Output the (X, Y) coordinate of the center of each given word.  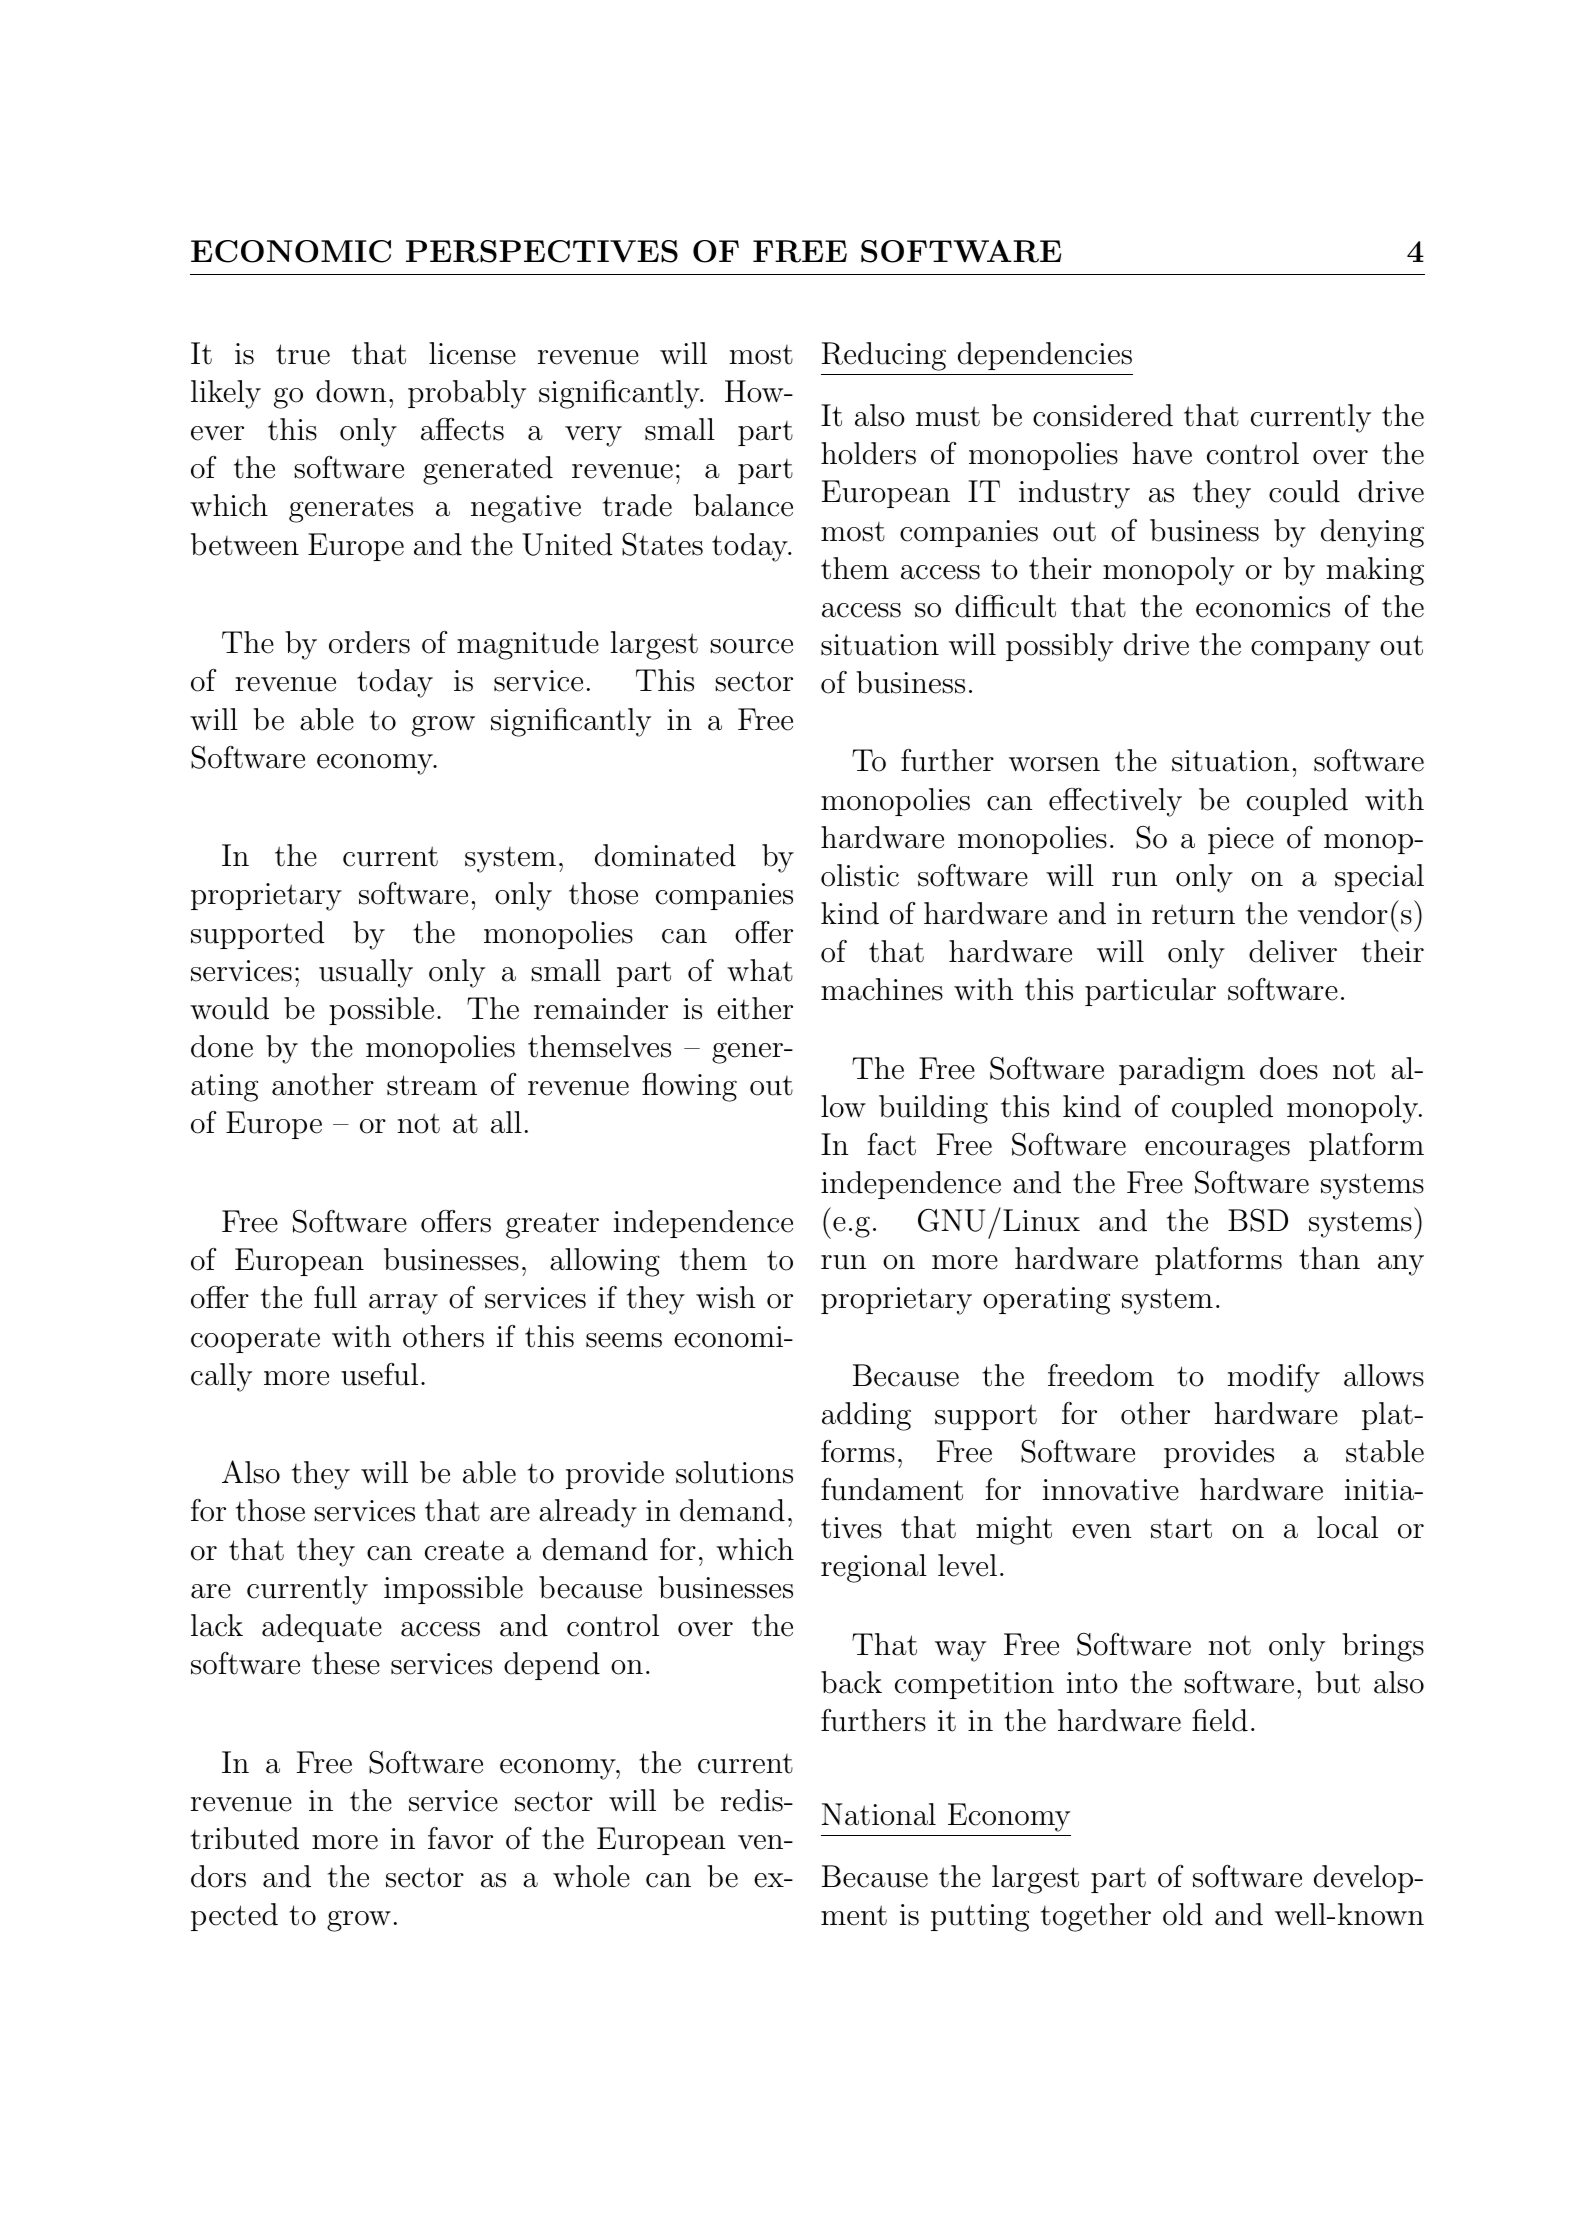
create (464, 1550)
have (1162, 453)
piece (1241, 840)
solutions (734, 1472)
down (351, 391)
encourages (1217, 1151)
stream (432, 1085)
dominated (665, 855)
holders (868, 453)
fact (892, 1144)
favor (460, 1838)
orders (369, 642)
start (1181, 1528)
